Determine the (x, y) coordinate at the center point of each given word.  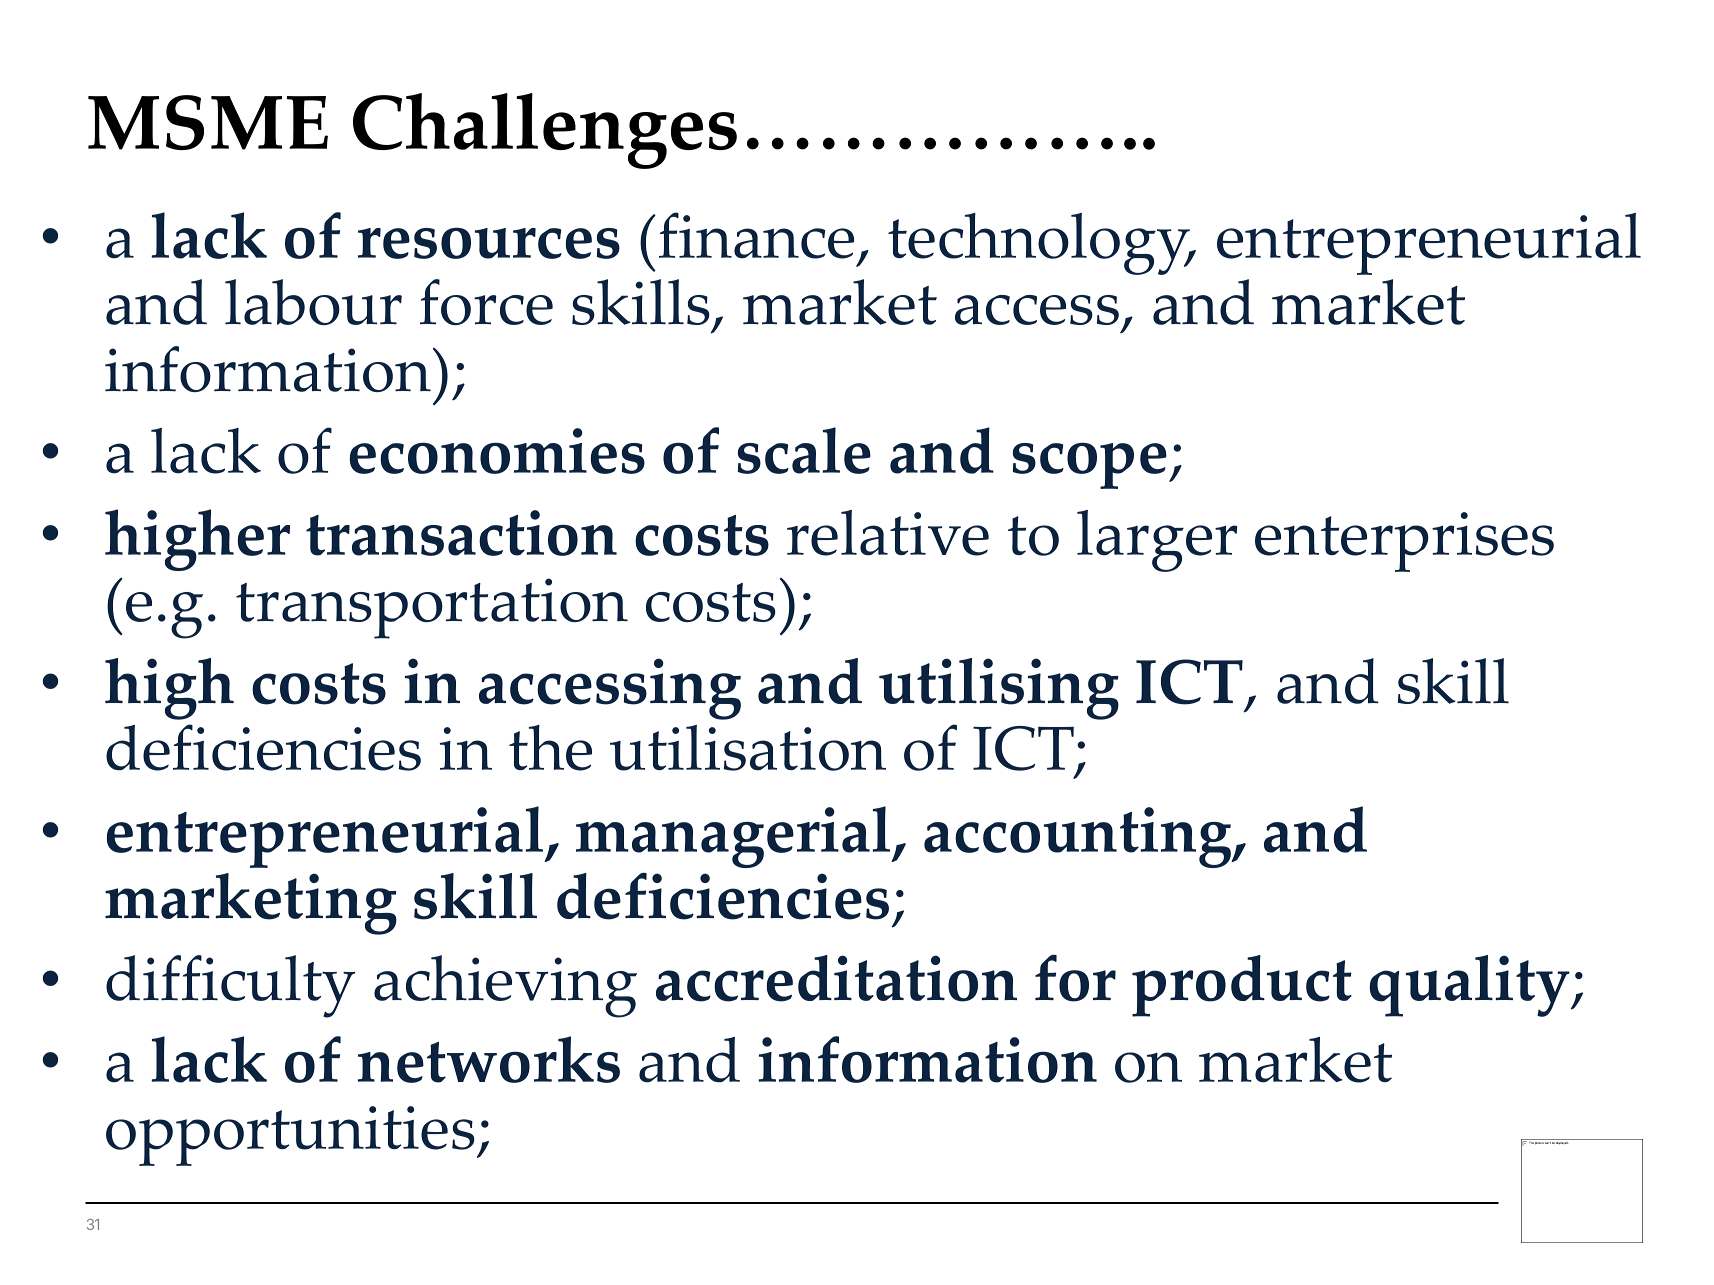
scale (804, 450)
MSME (208, 122)
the (550, 748)
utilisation (748, 748)
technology (1040, 244)
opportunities (290, 1136)
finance (756, 235)
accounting (1079, 837)
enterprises (1404, 542)
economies (497, 451)
